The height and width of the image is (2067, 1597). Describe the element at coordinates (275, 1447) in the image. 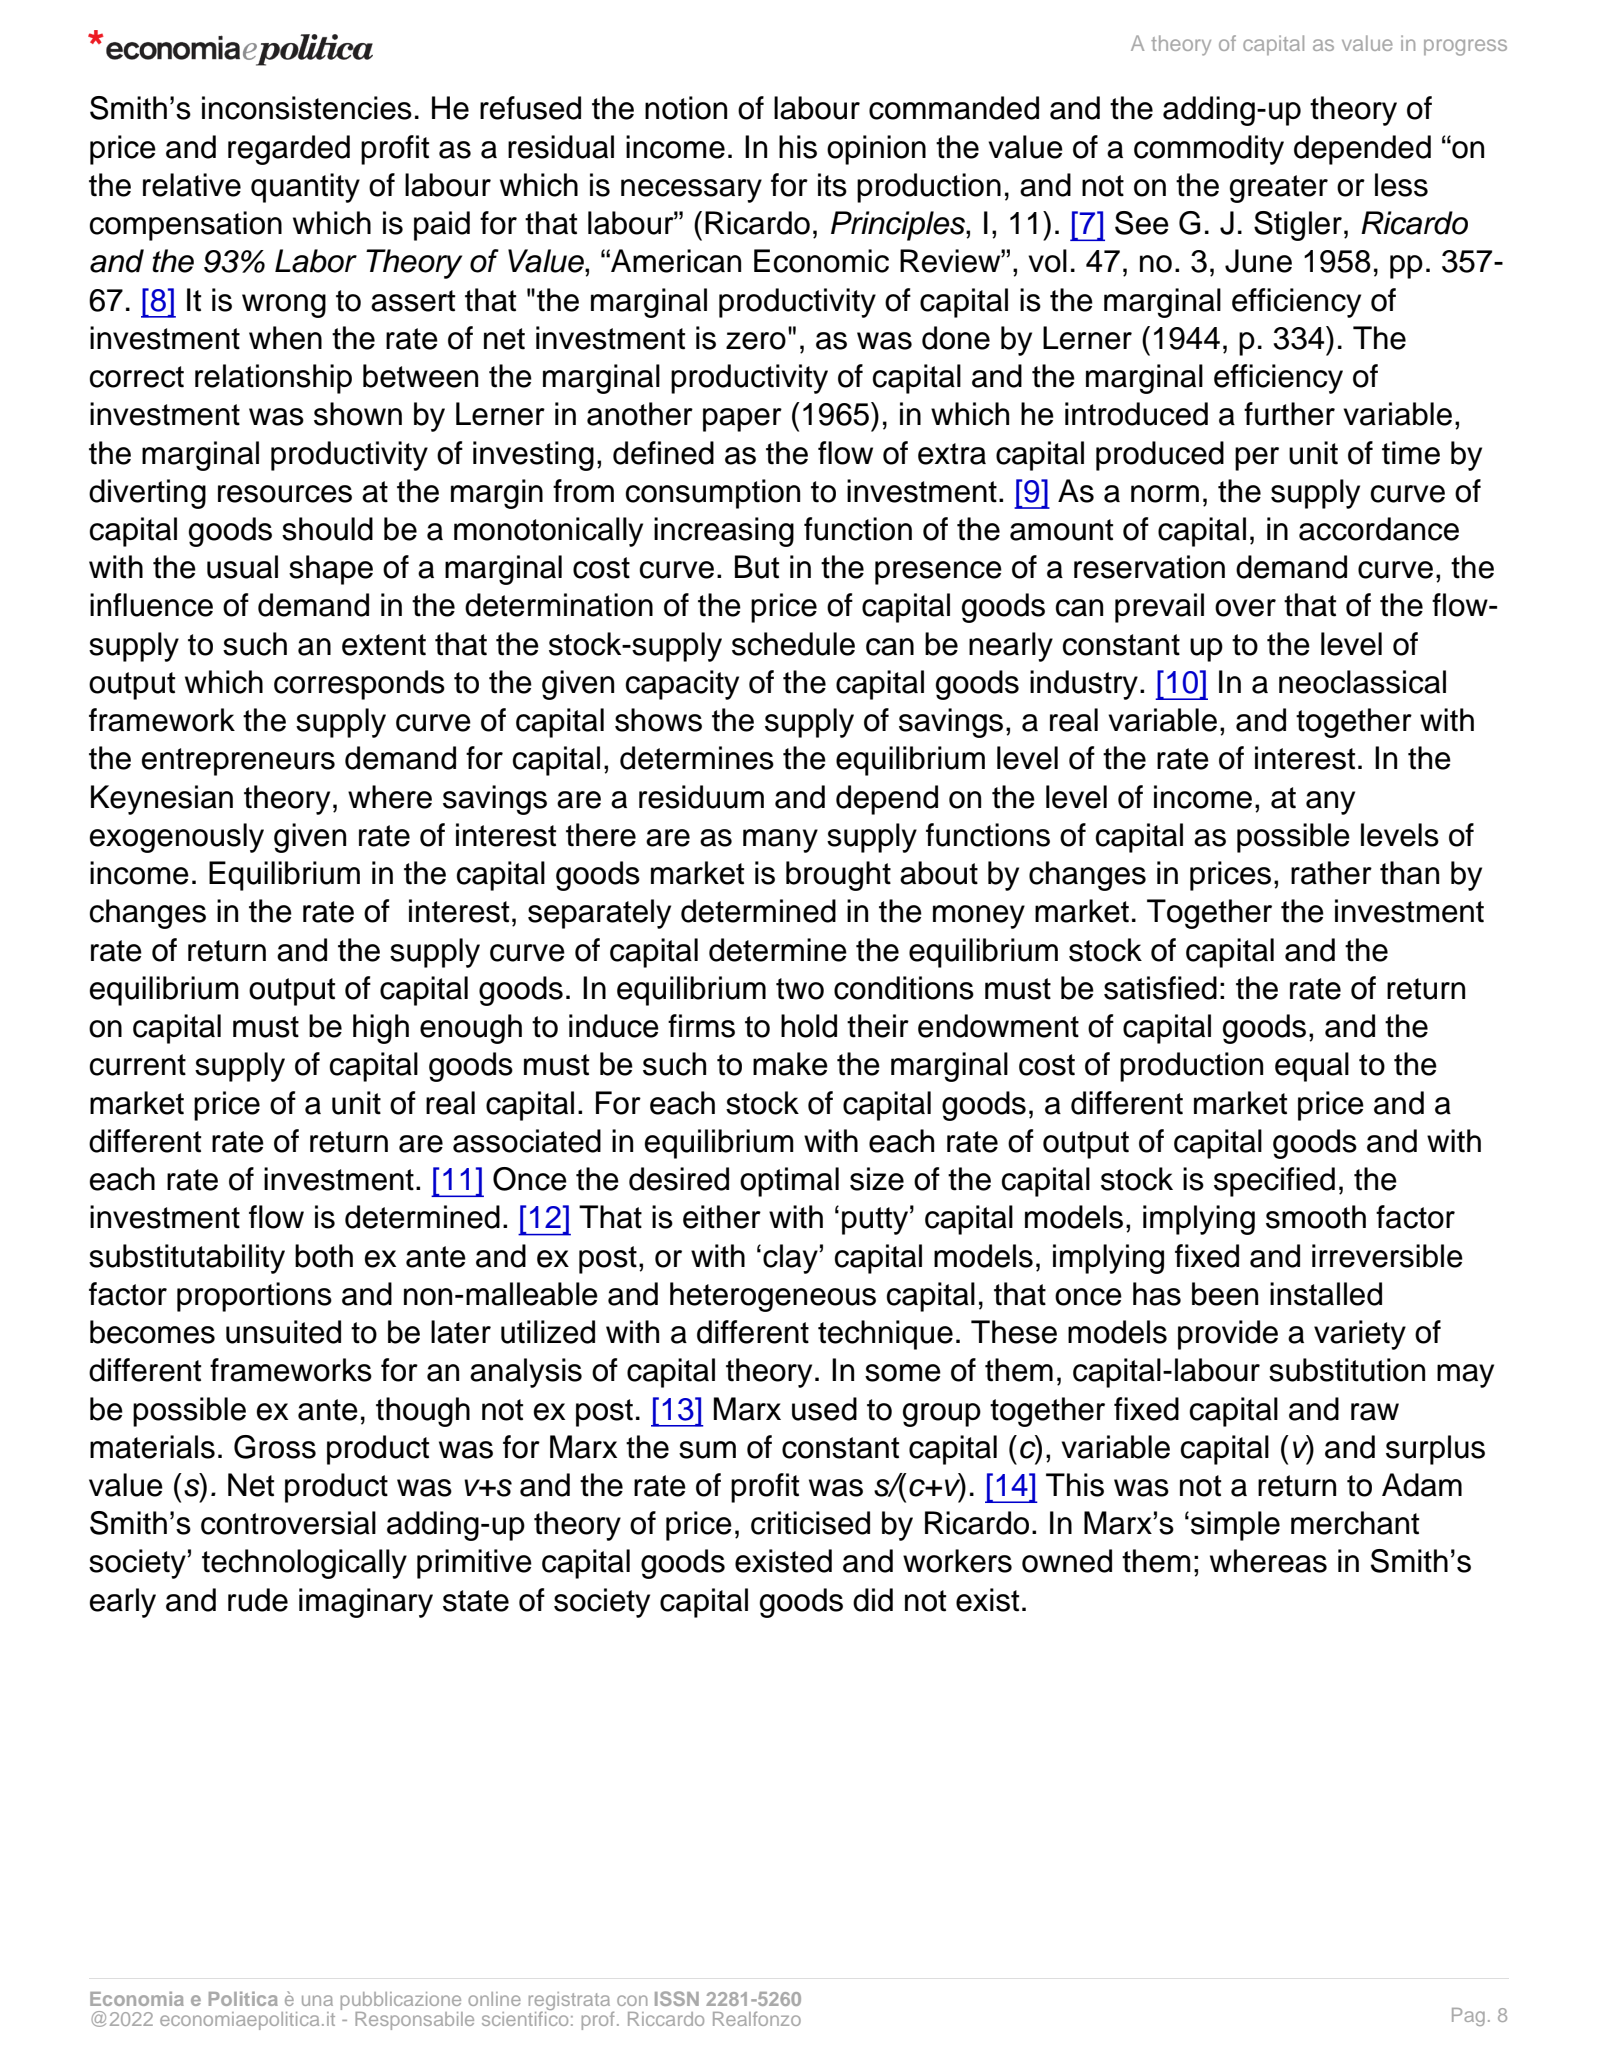

I see `Gross` at that location.
